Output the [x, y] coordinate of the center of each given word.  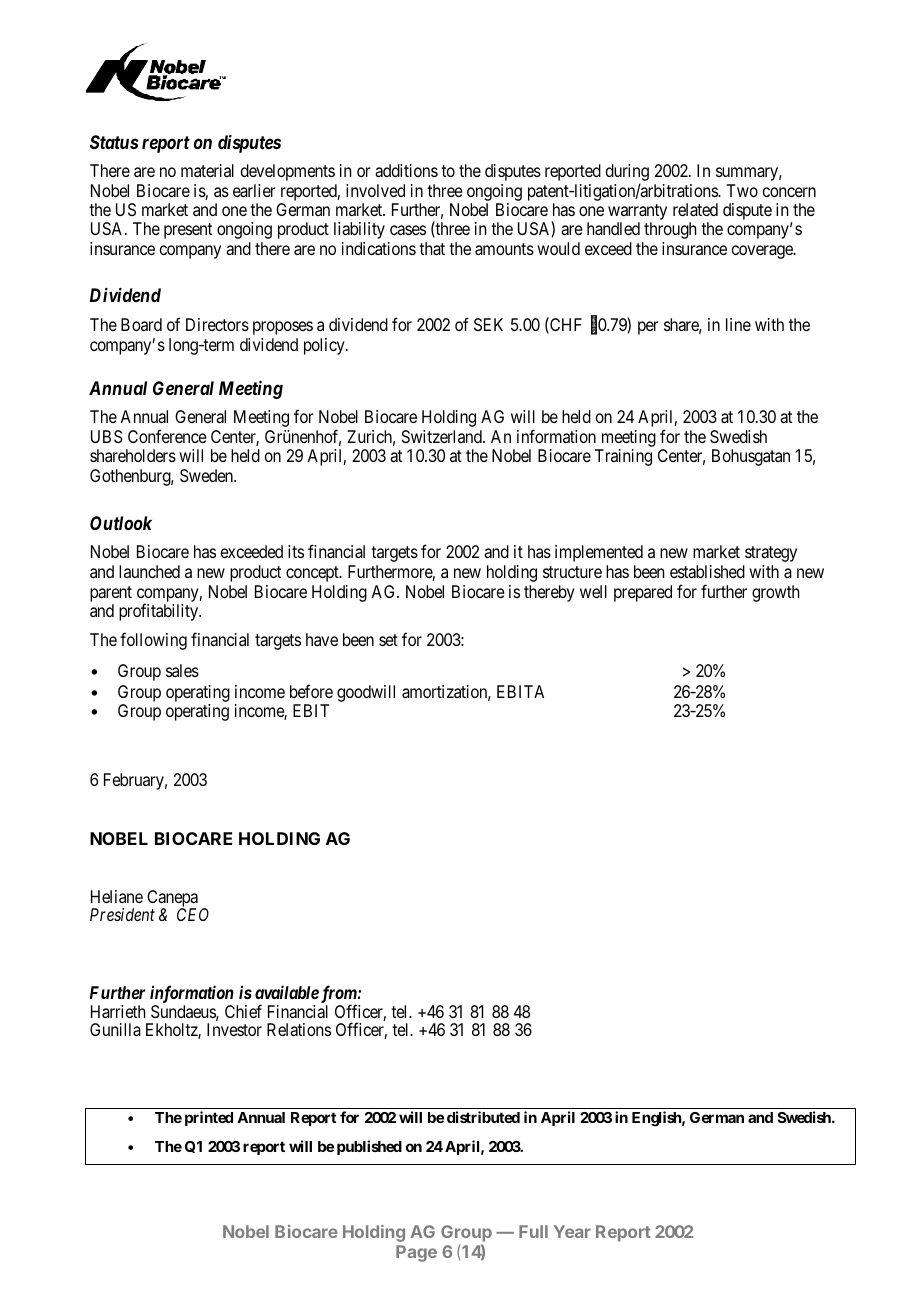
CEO [193, 914]
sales [182, 670]
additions [406, 170]
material [207, 170]
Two [742, 190]
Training [623, 457]
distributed [483, 1117]
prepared [643, 593]
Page [416, 1253]
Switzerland [443, 436]
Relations [299, 1029]
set [388, 640]
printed [209, 1118]
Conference [167, 436]
